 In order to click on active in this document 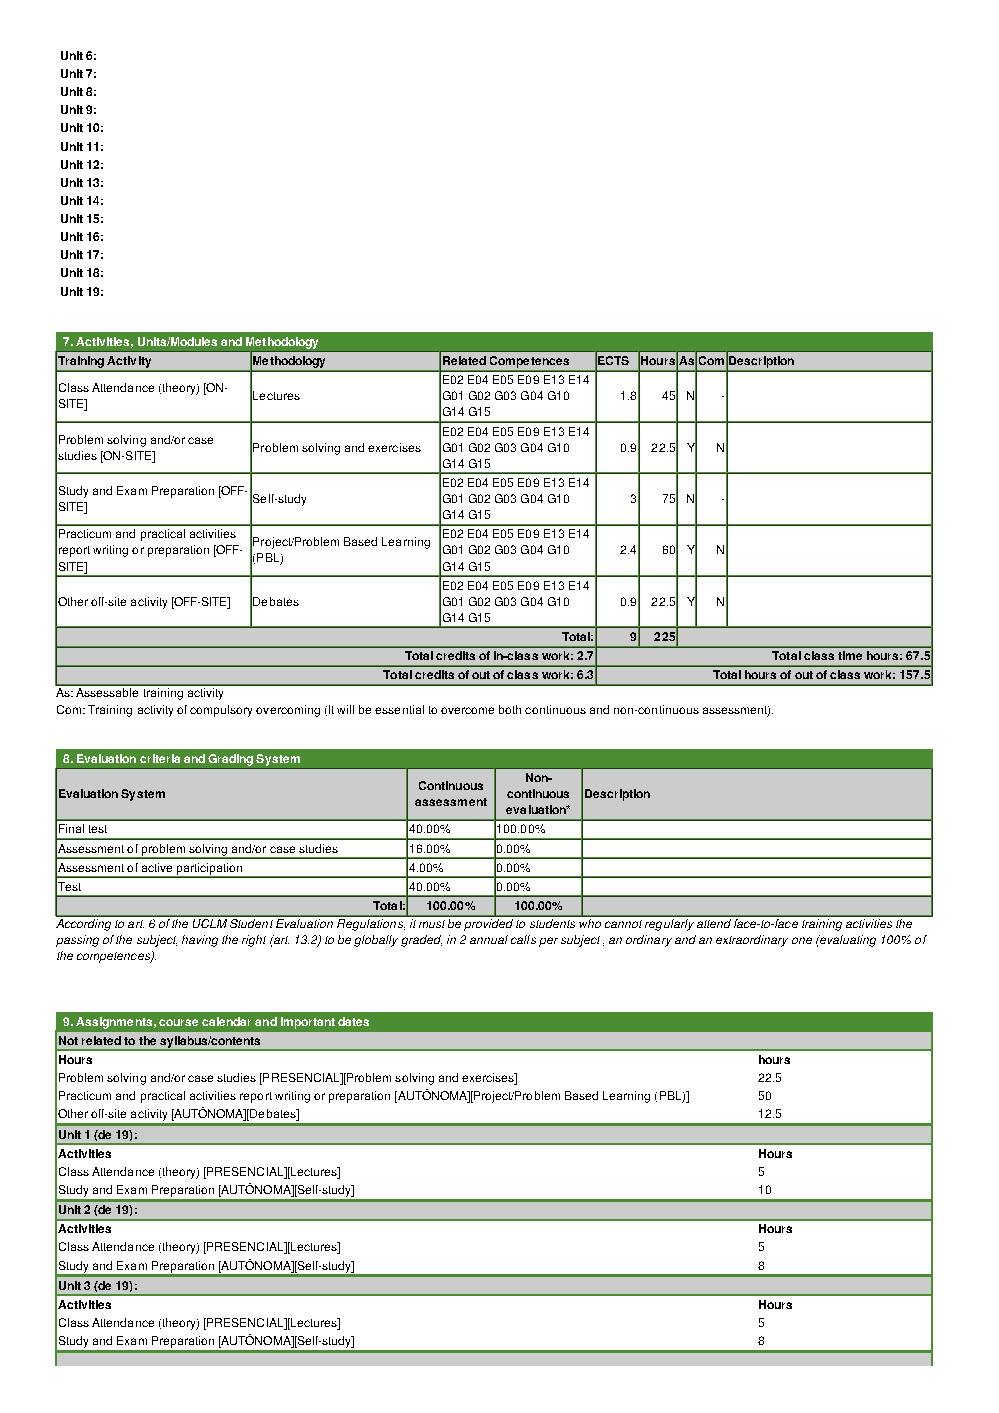, I will do `click(157, 867)`.
